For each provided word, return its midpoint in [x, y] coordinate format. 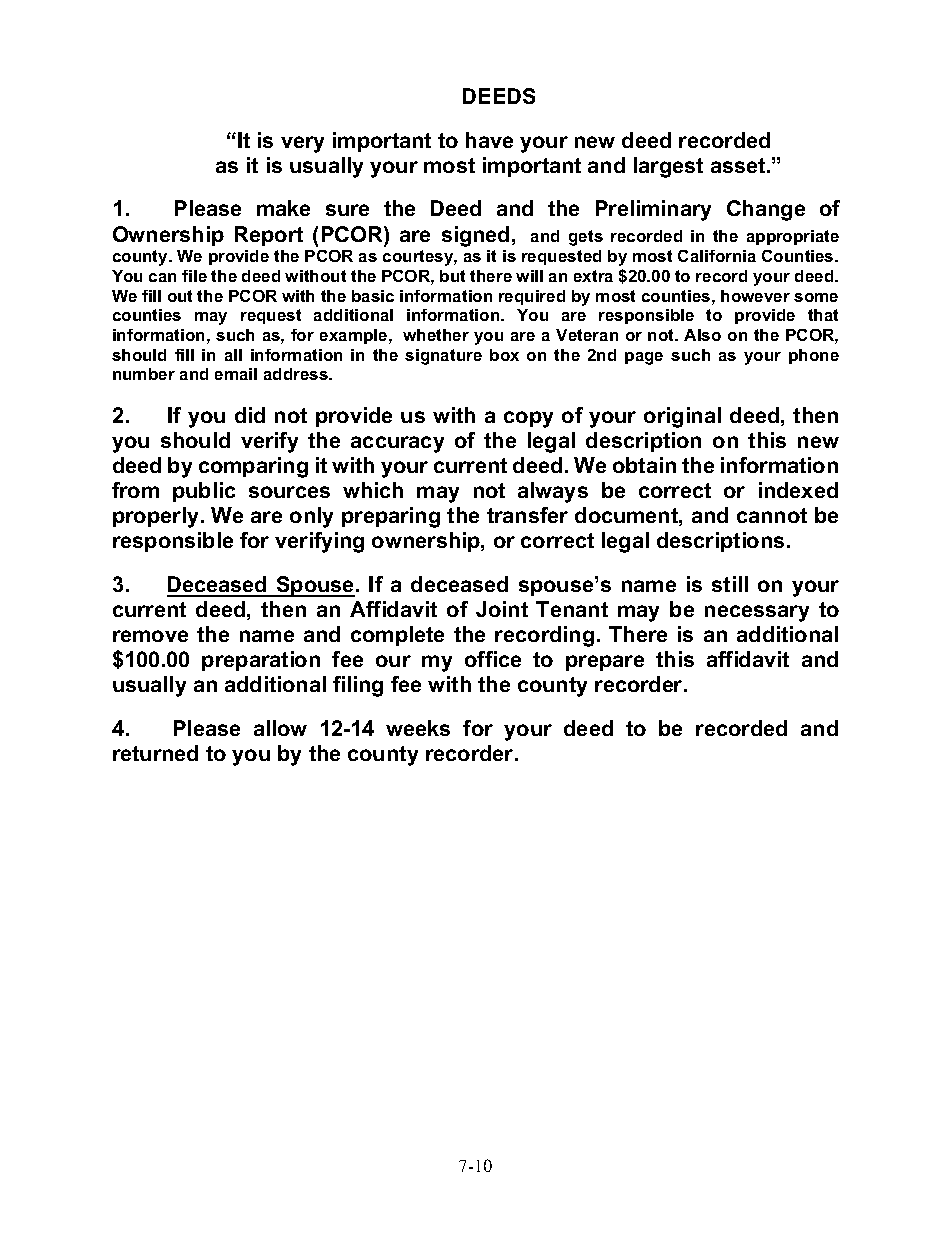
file [194, 276]
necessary [757, 613]
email [236, 374]
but [452, 276]
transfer [527, 515]
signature [443, 357]
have [489, 140]
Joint [502, 609]
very [302, 144]
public [204, 492]
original [682, 417]
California [717, 256]
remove [150, 636]
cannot [772, 515]
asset [739, 165]
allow [280, 728]
